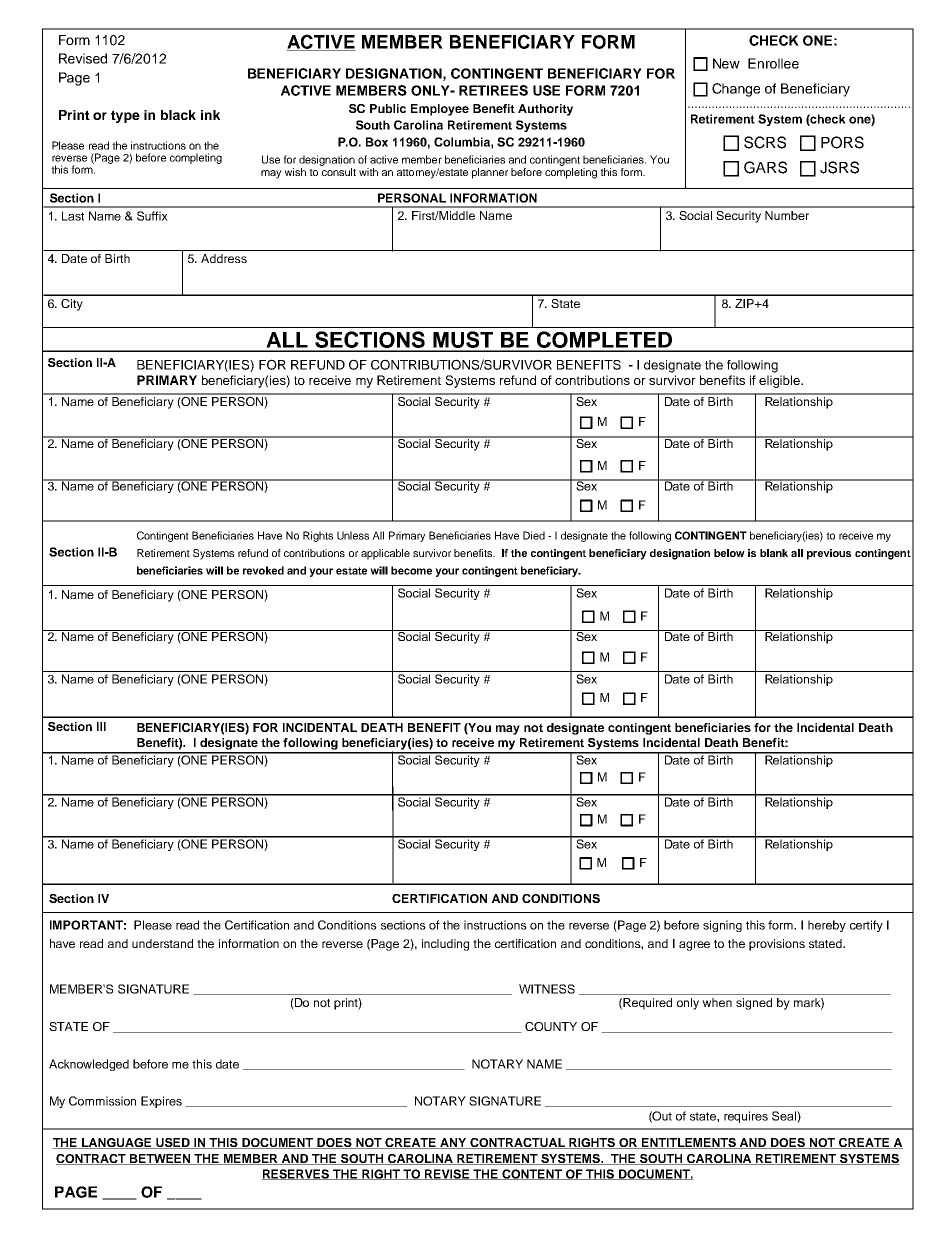 The image size is (952, 1233). Describe the element at coordinates (781, 381) in the screenshot. I see `eligible` at that location.
